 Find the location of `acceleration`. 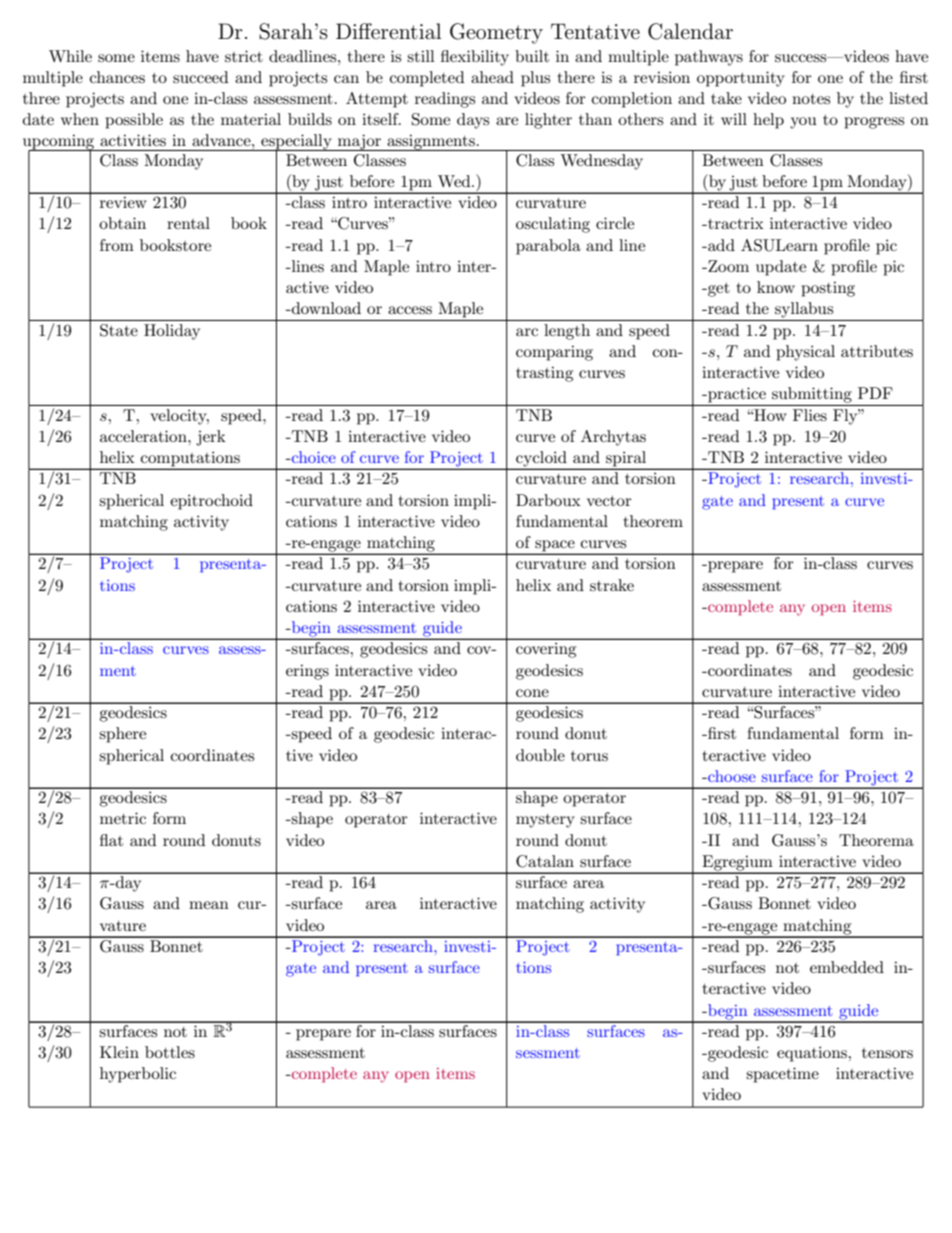

acceleration is located at coordinates (144, 436).
